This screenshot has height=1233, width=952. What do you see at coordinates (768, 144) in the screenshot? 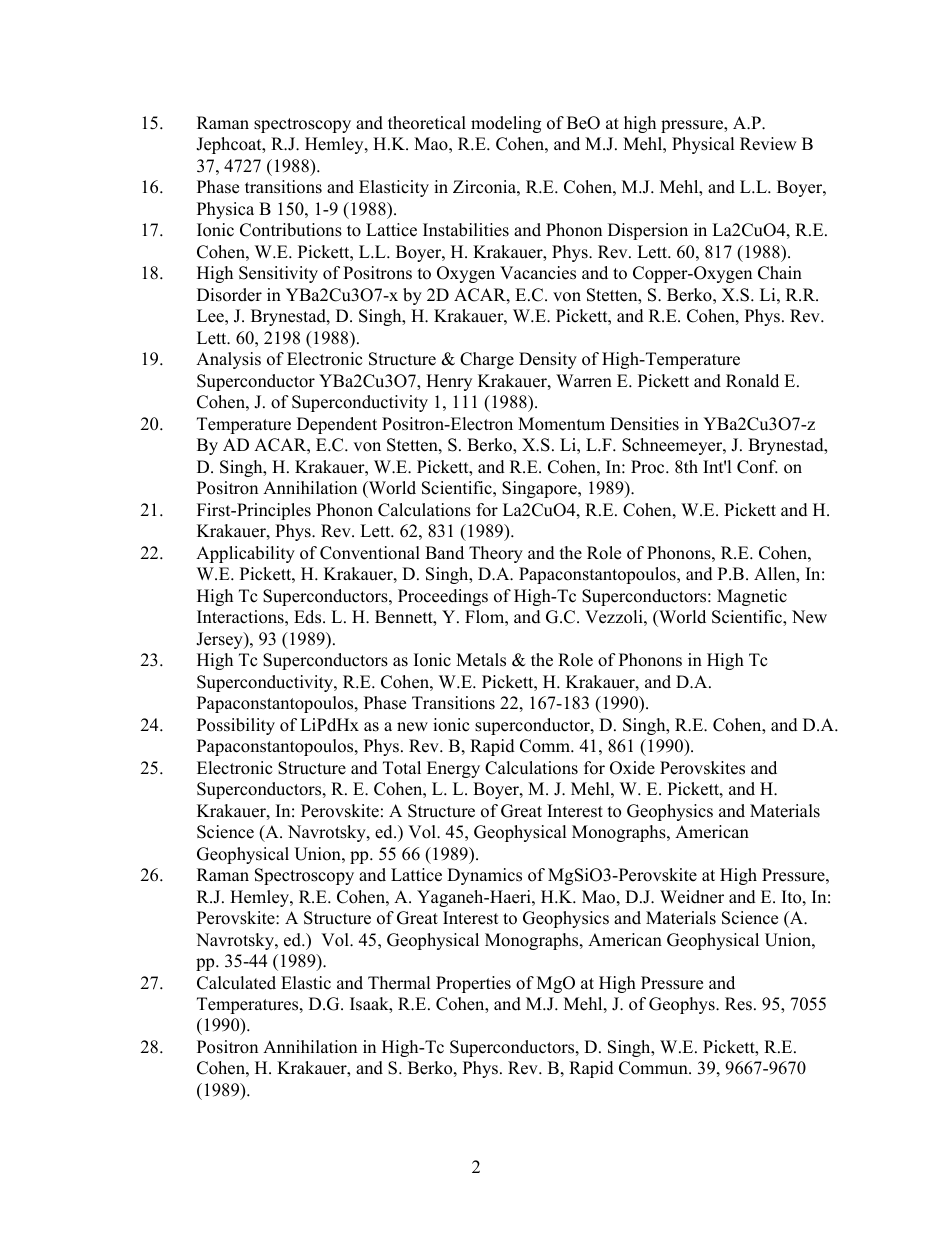
I see `Review` at bounding box center [768, 144].
